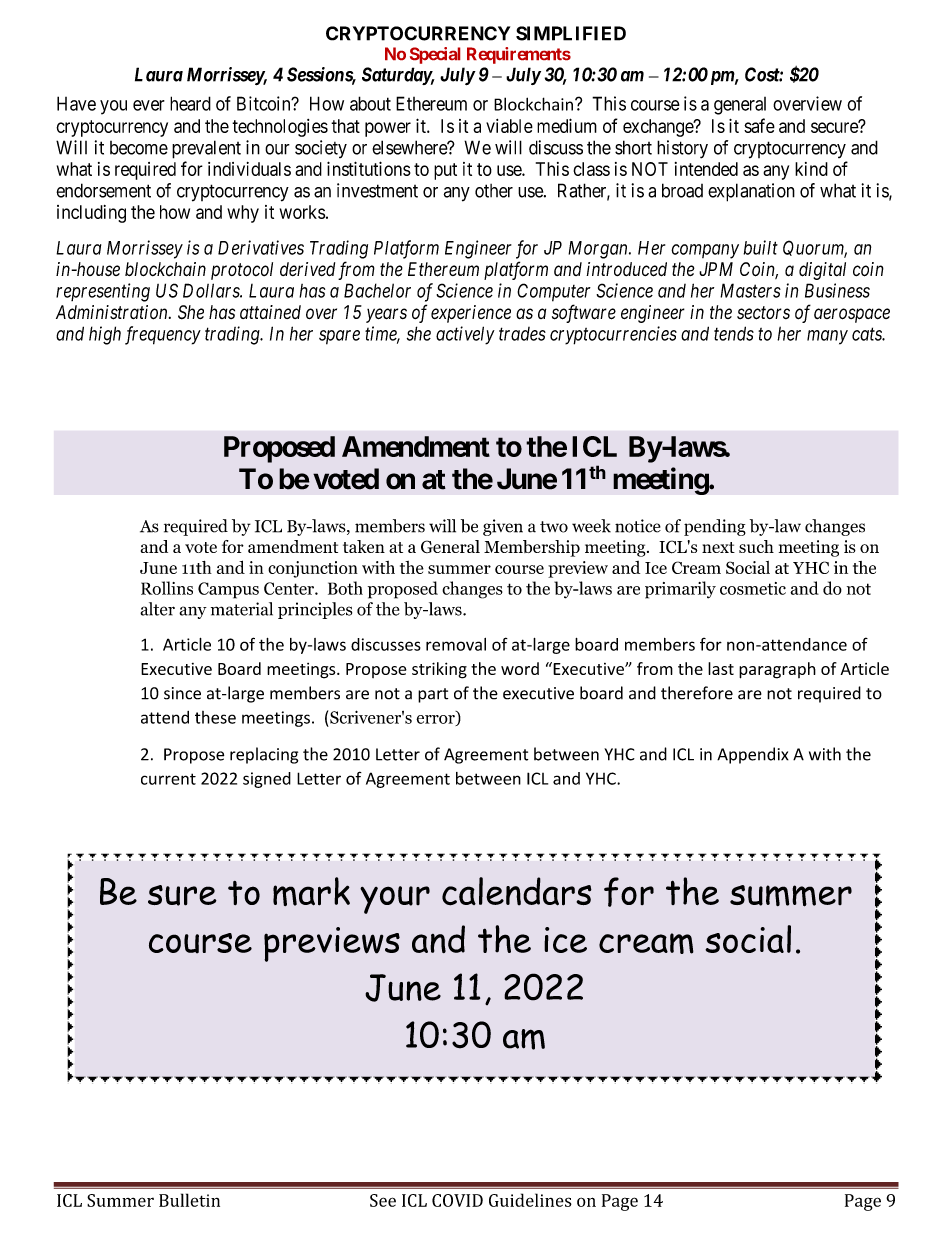  What do you see at coordinates (435, 55) in the page?
I see `Special` at bounding box center [435, 55].
